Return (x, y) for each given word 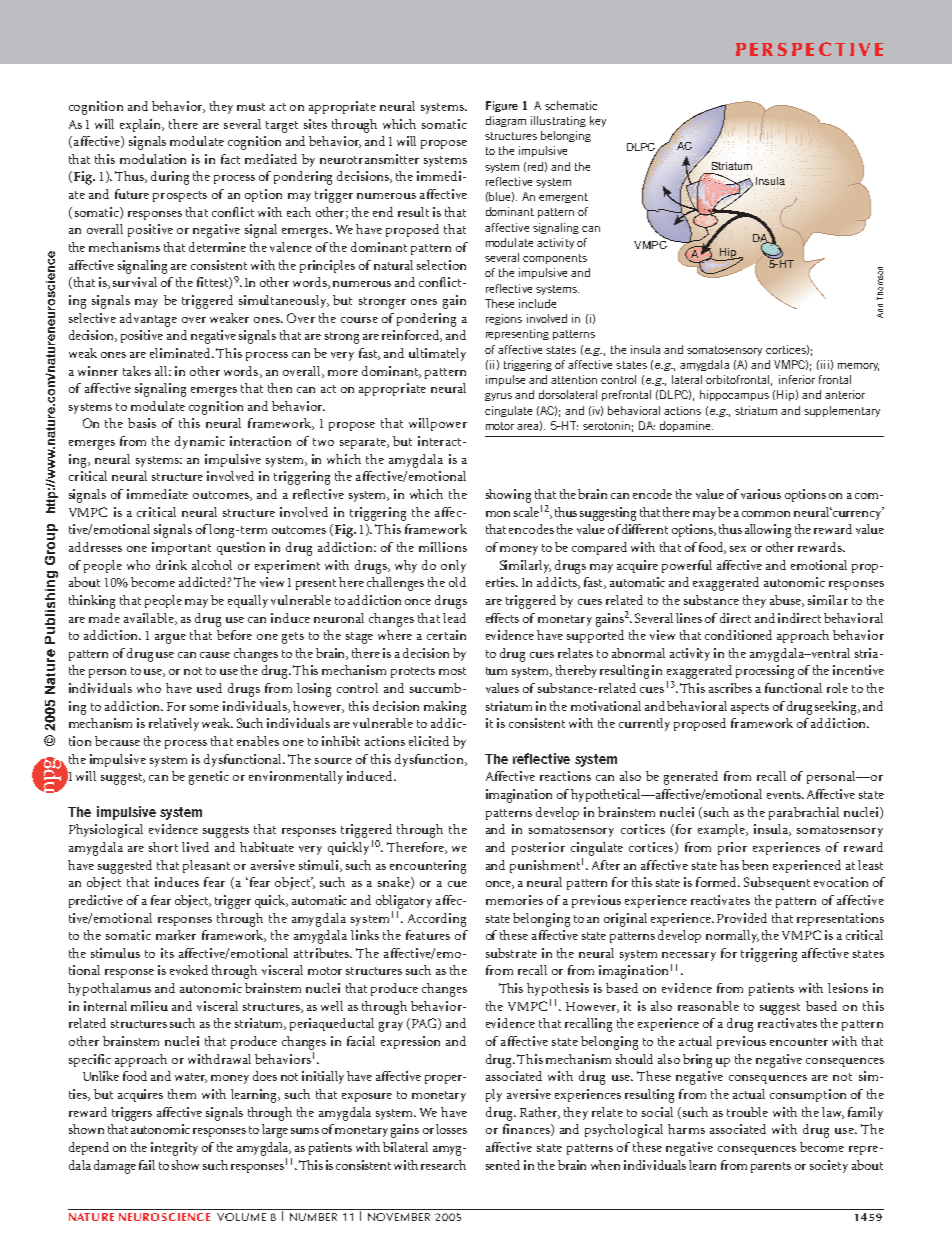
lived (195, 847)
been (755, 865)
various (761, 494)
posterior (538, 848)
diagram (506, 121)
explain (142, 125)
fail (147, 1165)
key (598, 121)
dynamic (200, 442)
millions (443, 547)
